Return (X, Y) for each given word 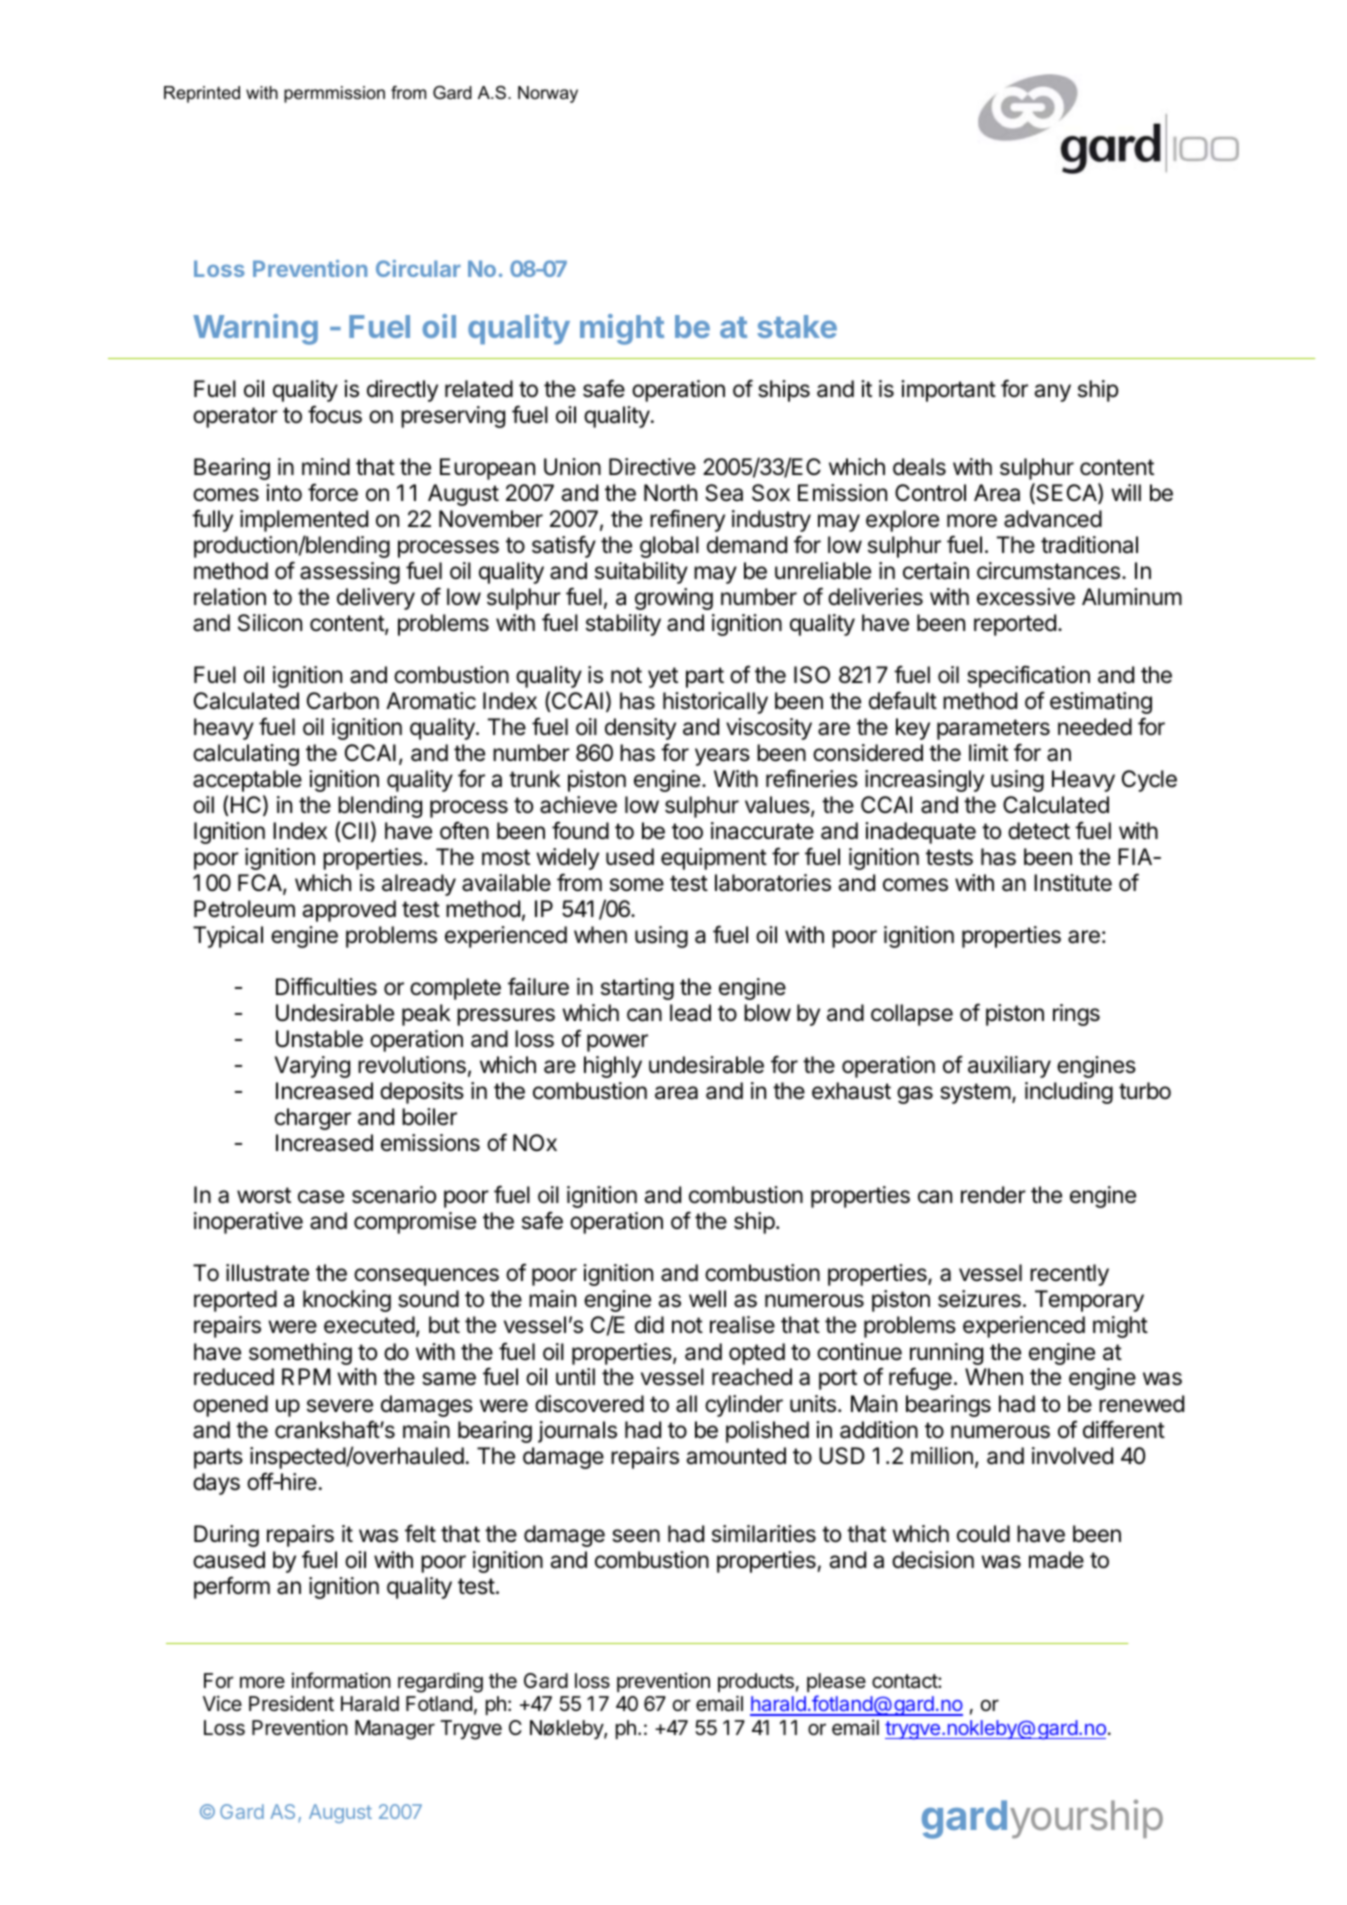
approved (349, 911)
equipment (714, 859)
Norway (548, 94)
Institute (1073, 883)
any (1052, 393)
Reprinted (202, 94)
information (341, 1680)
